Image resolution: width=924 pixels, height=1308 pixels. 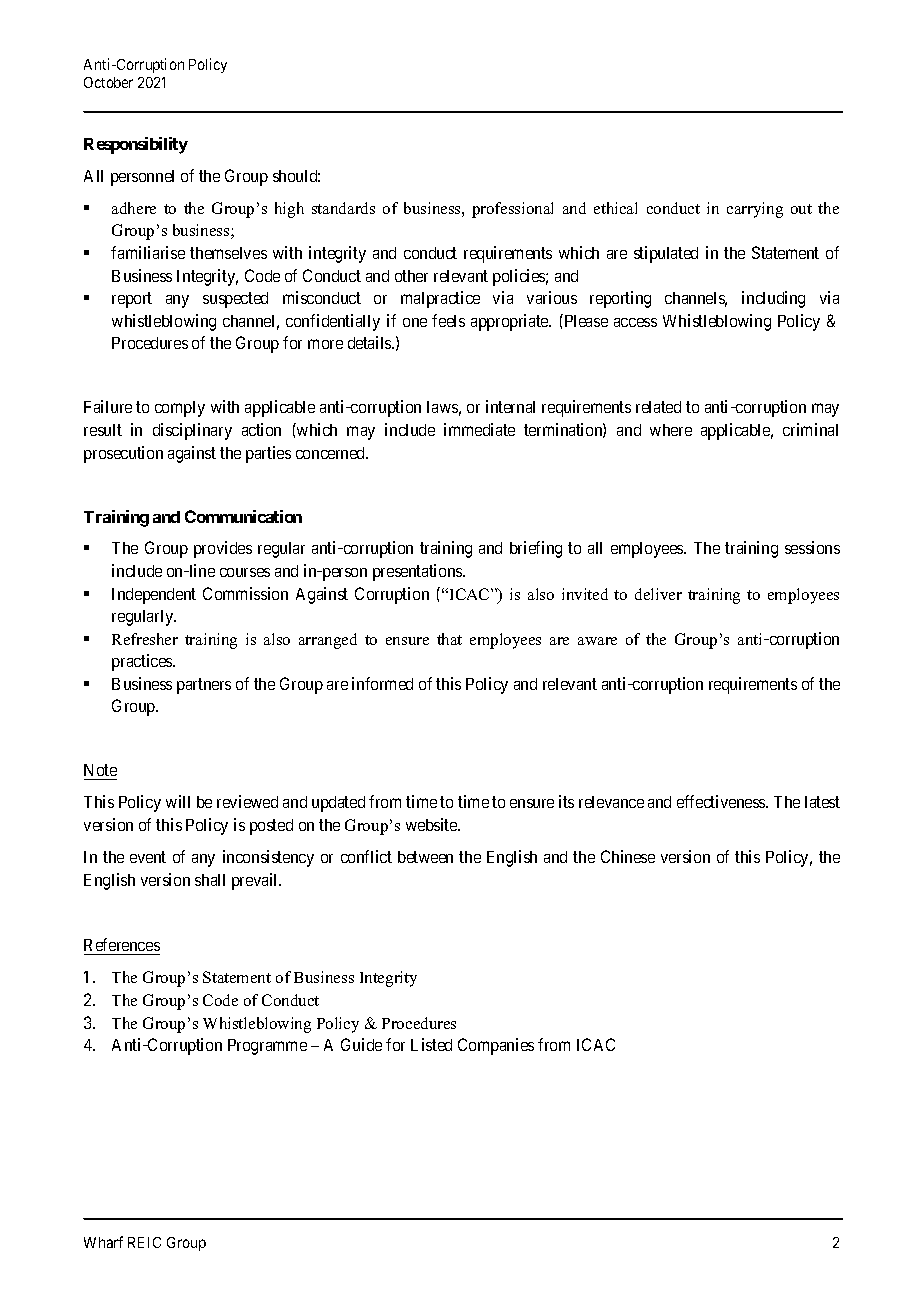 What do you see at coordinates (204, 686) in the screenshot?
I see `partners` at bounding box center [204, 686].
